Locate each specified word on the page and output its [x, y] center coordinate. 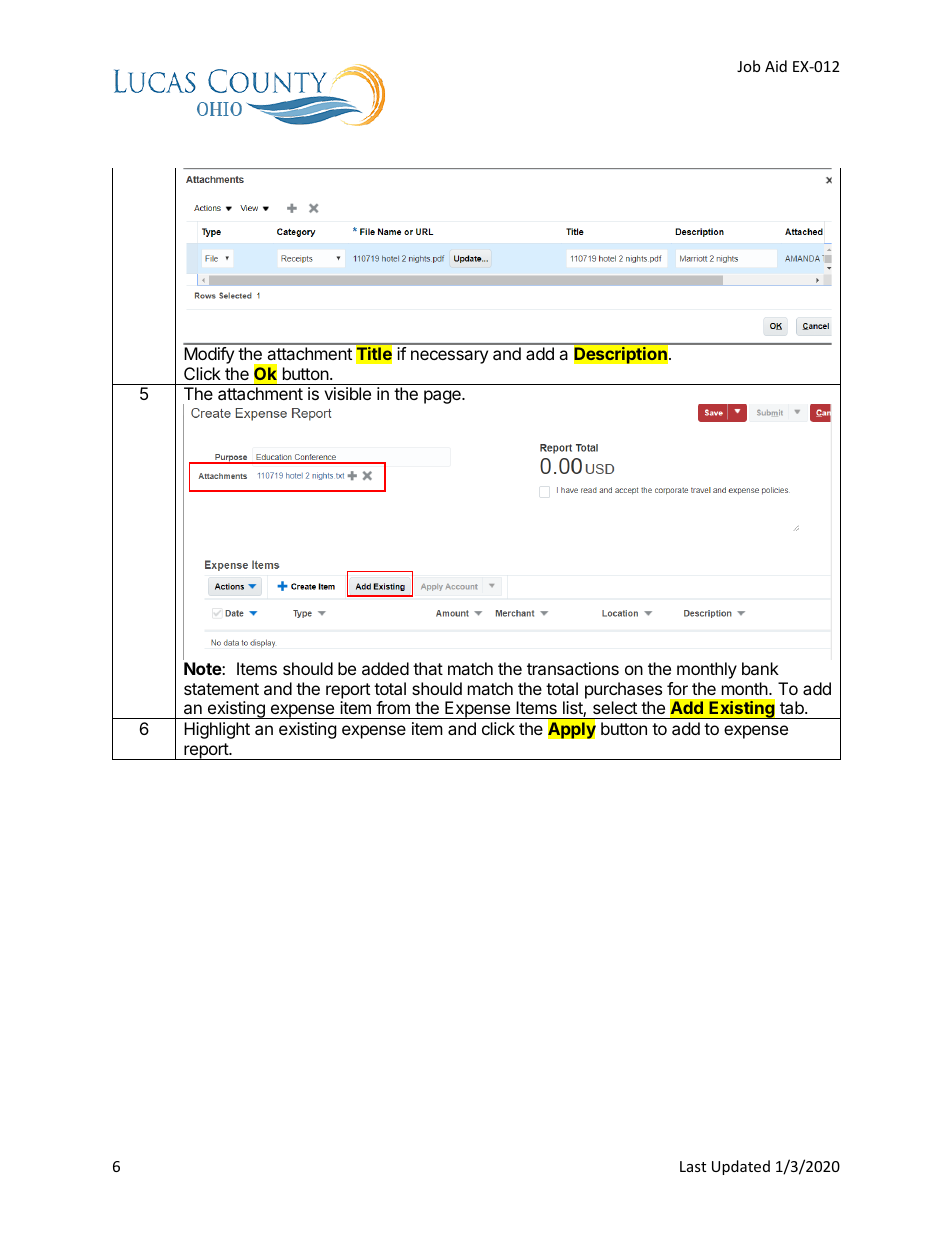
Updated [741, 1167]
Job [748, 66]
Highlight [217, 730]
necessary [449, 357]
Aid [776, 66]
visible [347, 393]
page [443, 397]
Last [693, 1166]
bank [760, 668]
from [393, 707]
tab [793, 707]
